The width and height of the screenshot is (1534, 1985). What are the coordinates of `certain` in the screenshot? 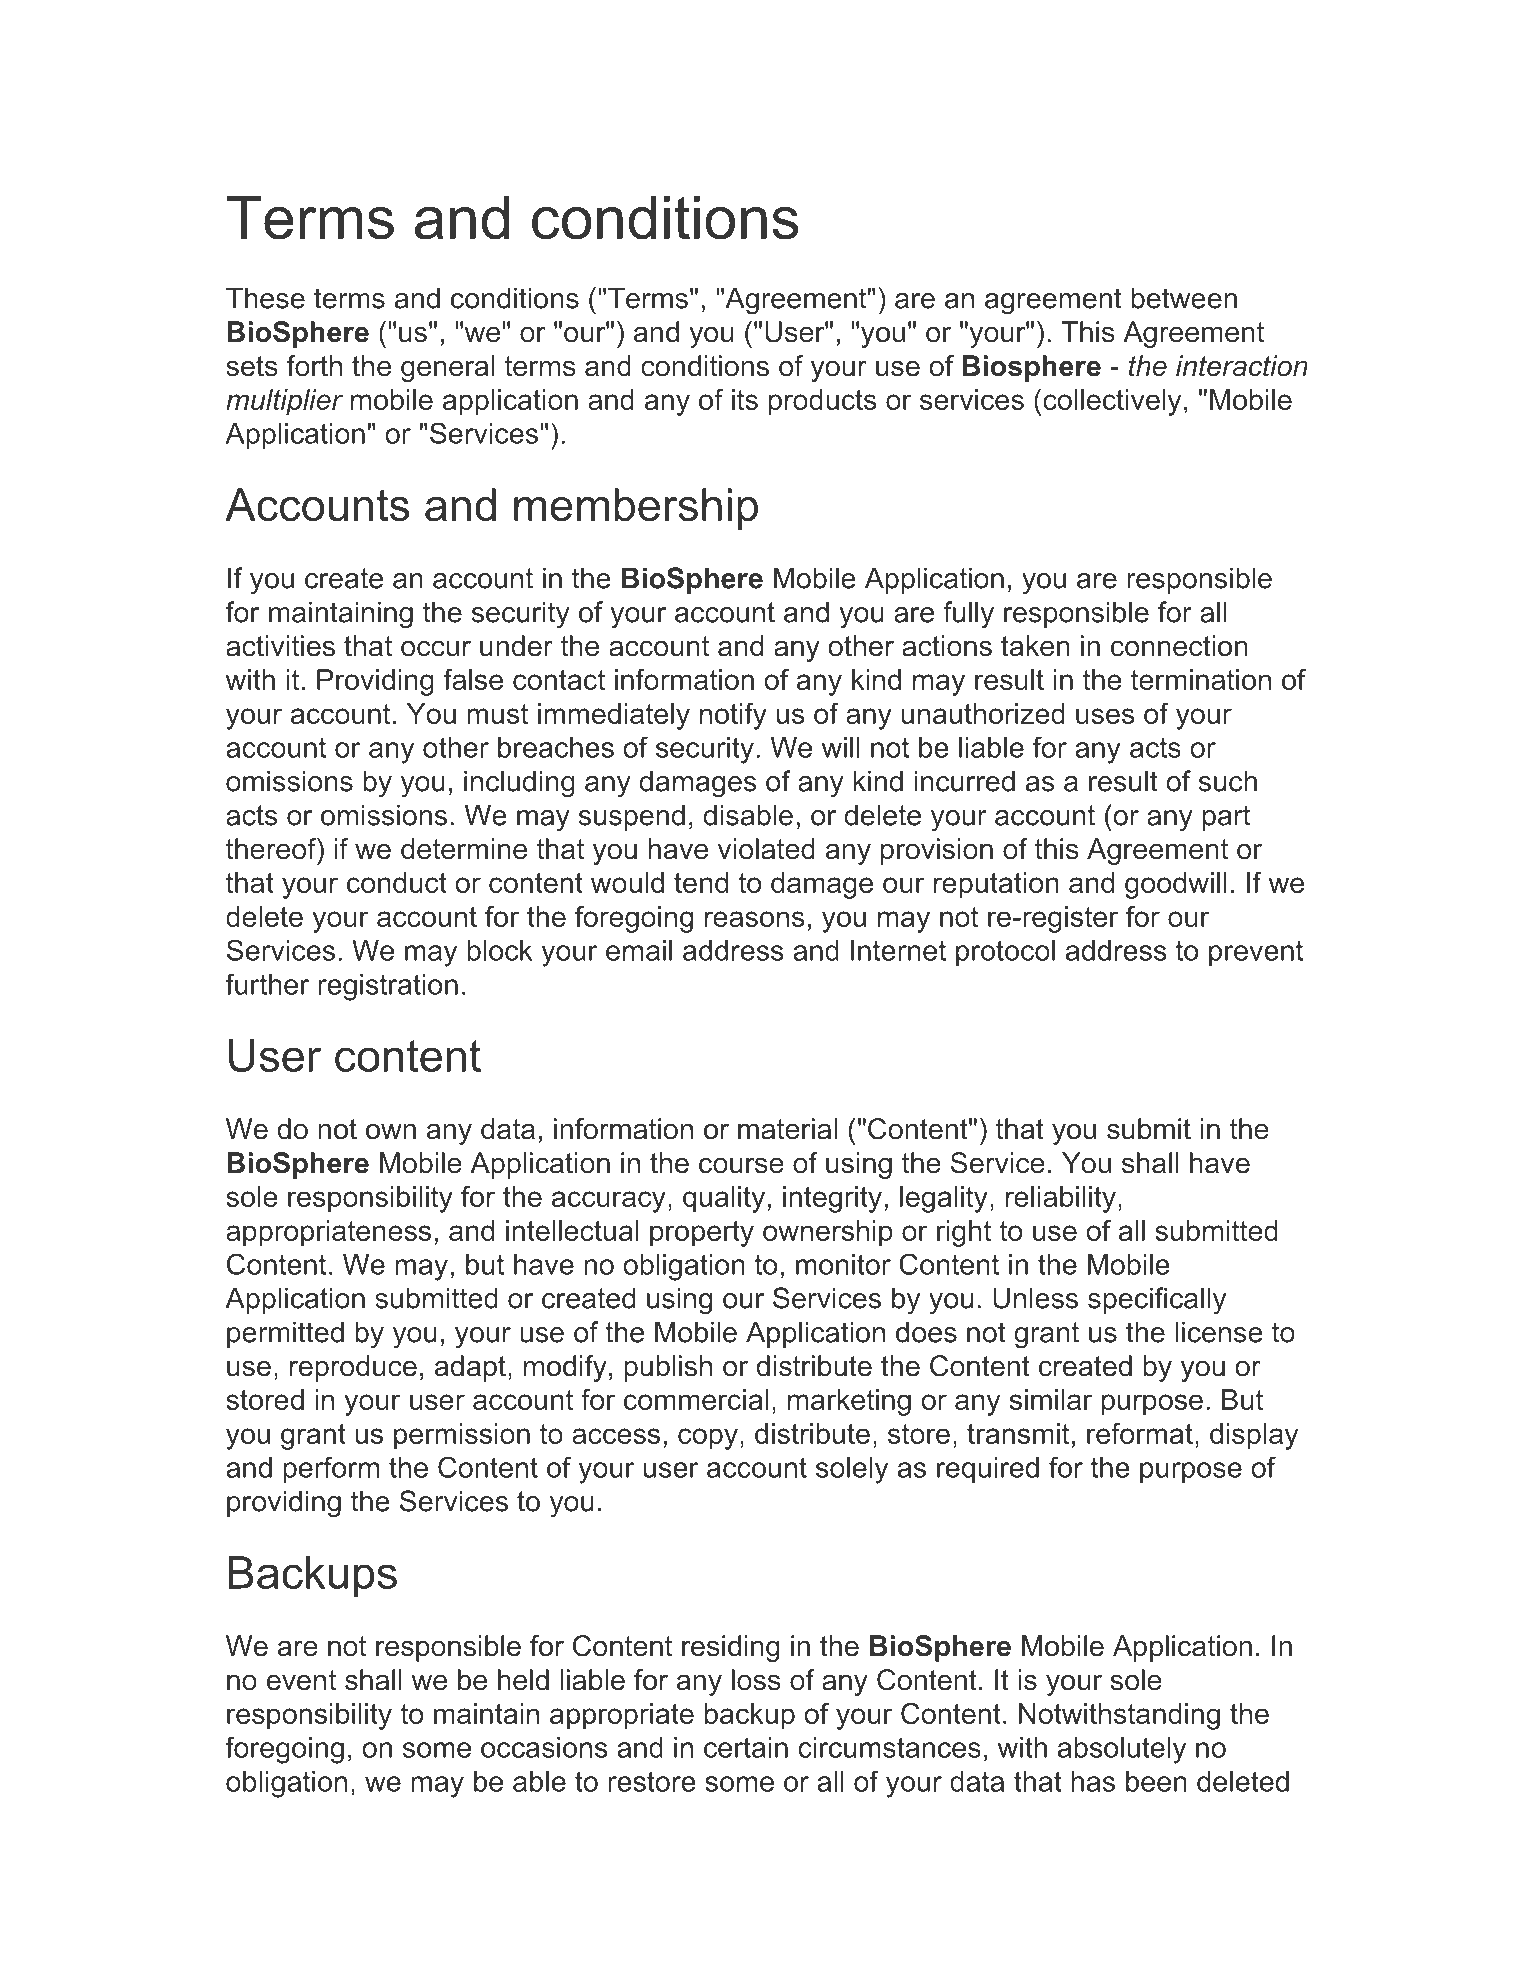 It's located at (746, 1747).
